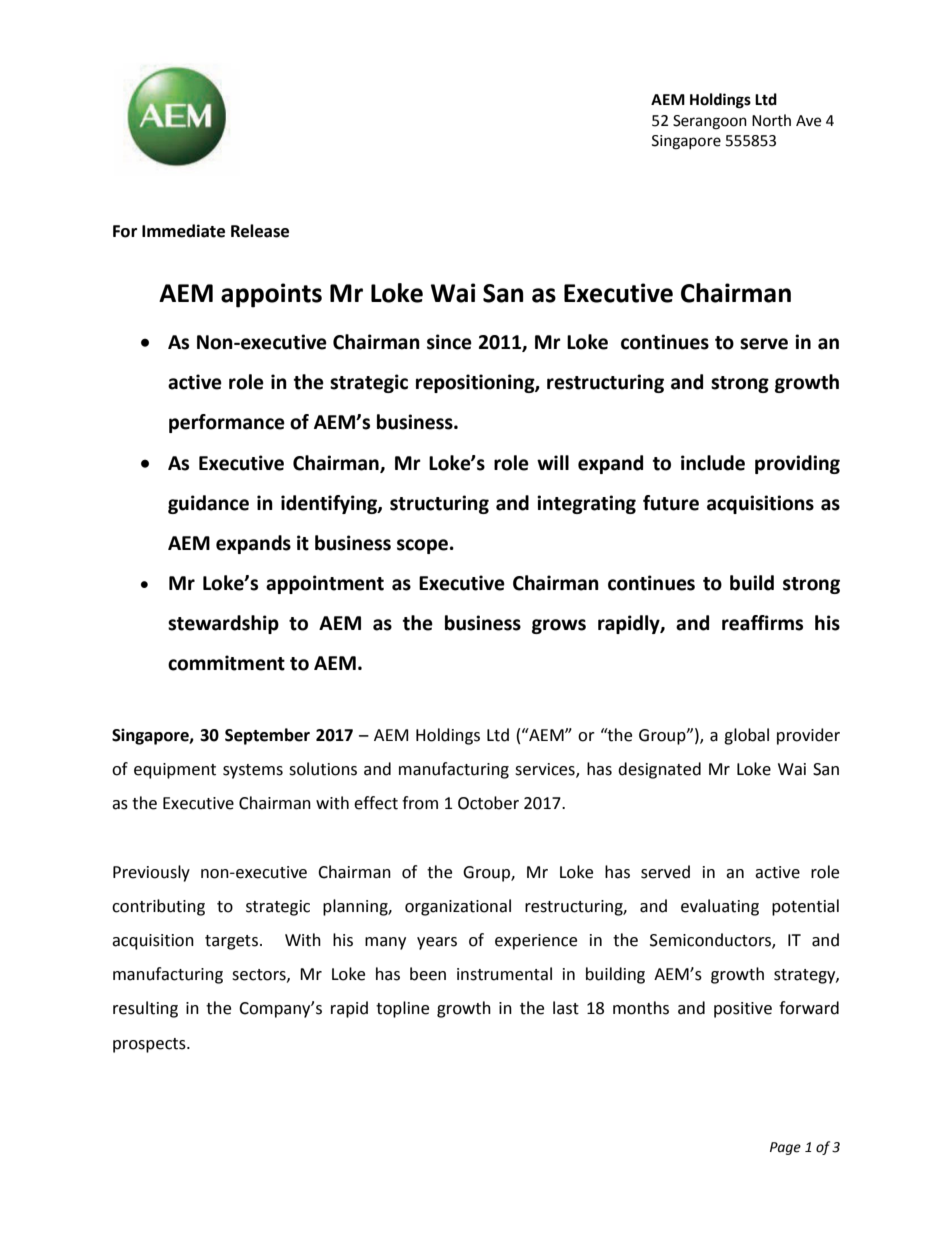 The image size is (952, 1233). What do you see at coordinates (449, 342) in the screenshot?
I see `since` at bounding box center [449, 342].
